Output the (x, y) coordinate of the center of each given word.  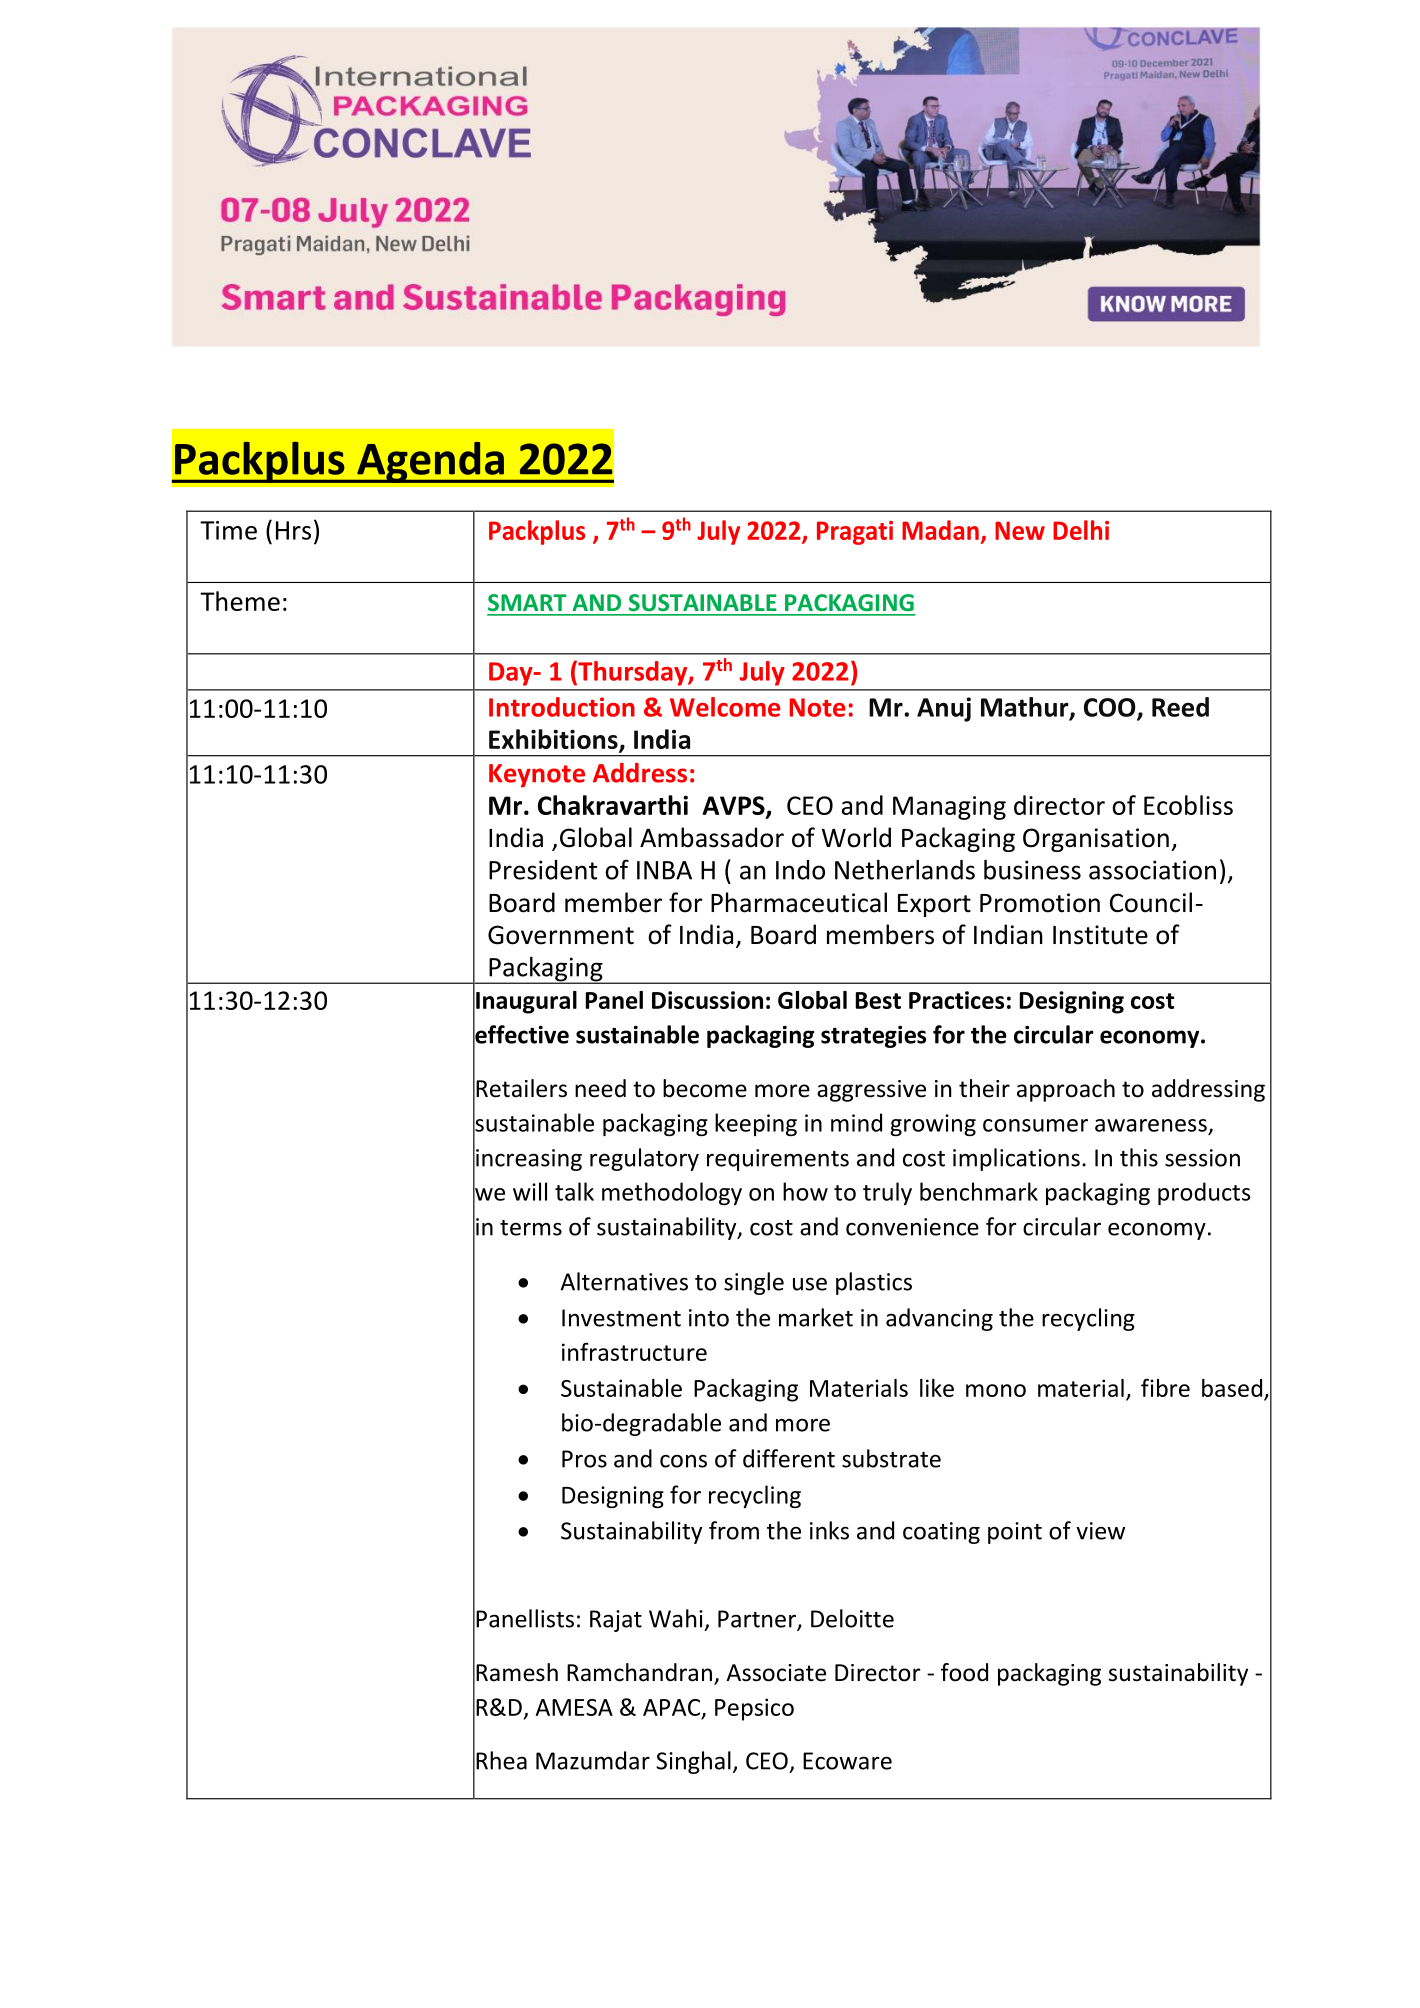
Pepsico (754, 1709)
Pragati (855, 533)
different (789, 1458)
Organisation (1096, 840)
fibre (1165, 1387)
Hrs (293, 530)
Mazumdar (593, 1760)
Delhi (1081, 530)
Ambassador (712, 837)
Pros (584, 1459)
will (530, 1191)
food (964, 1672)
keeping (756, 1124)
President (543, 870)
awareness (1151, 1125)
